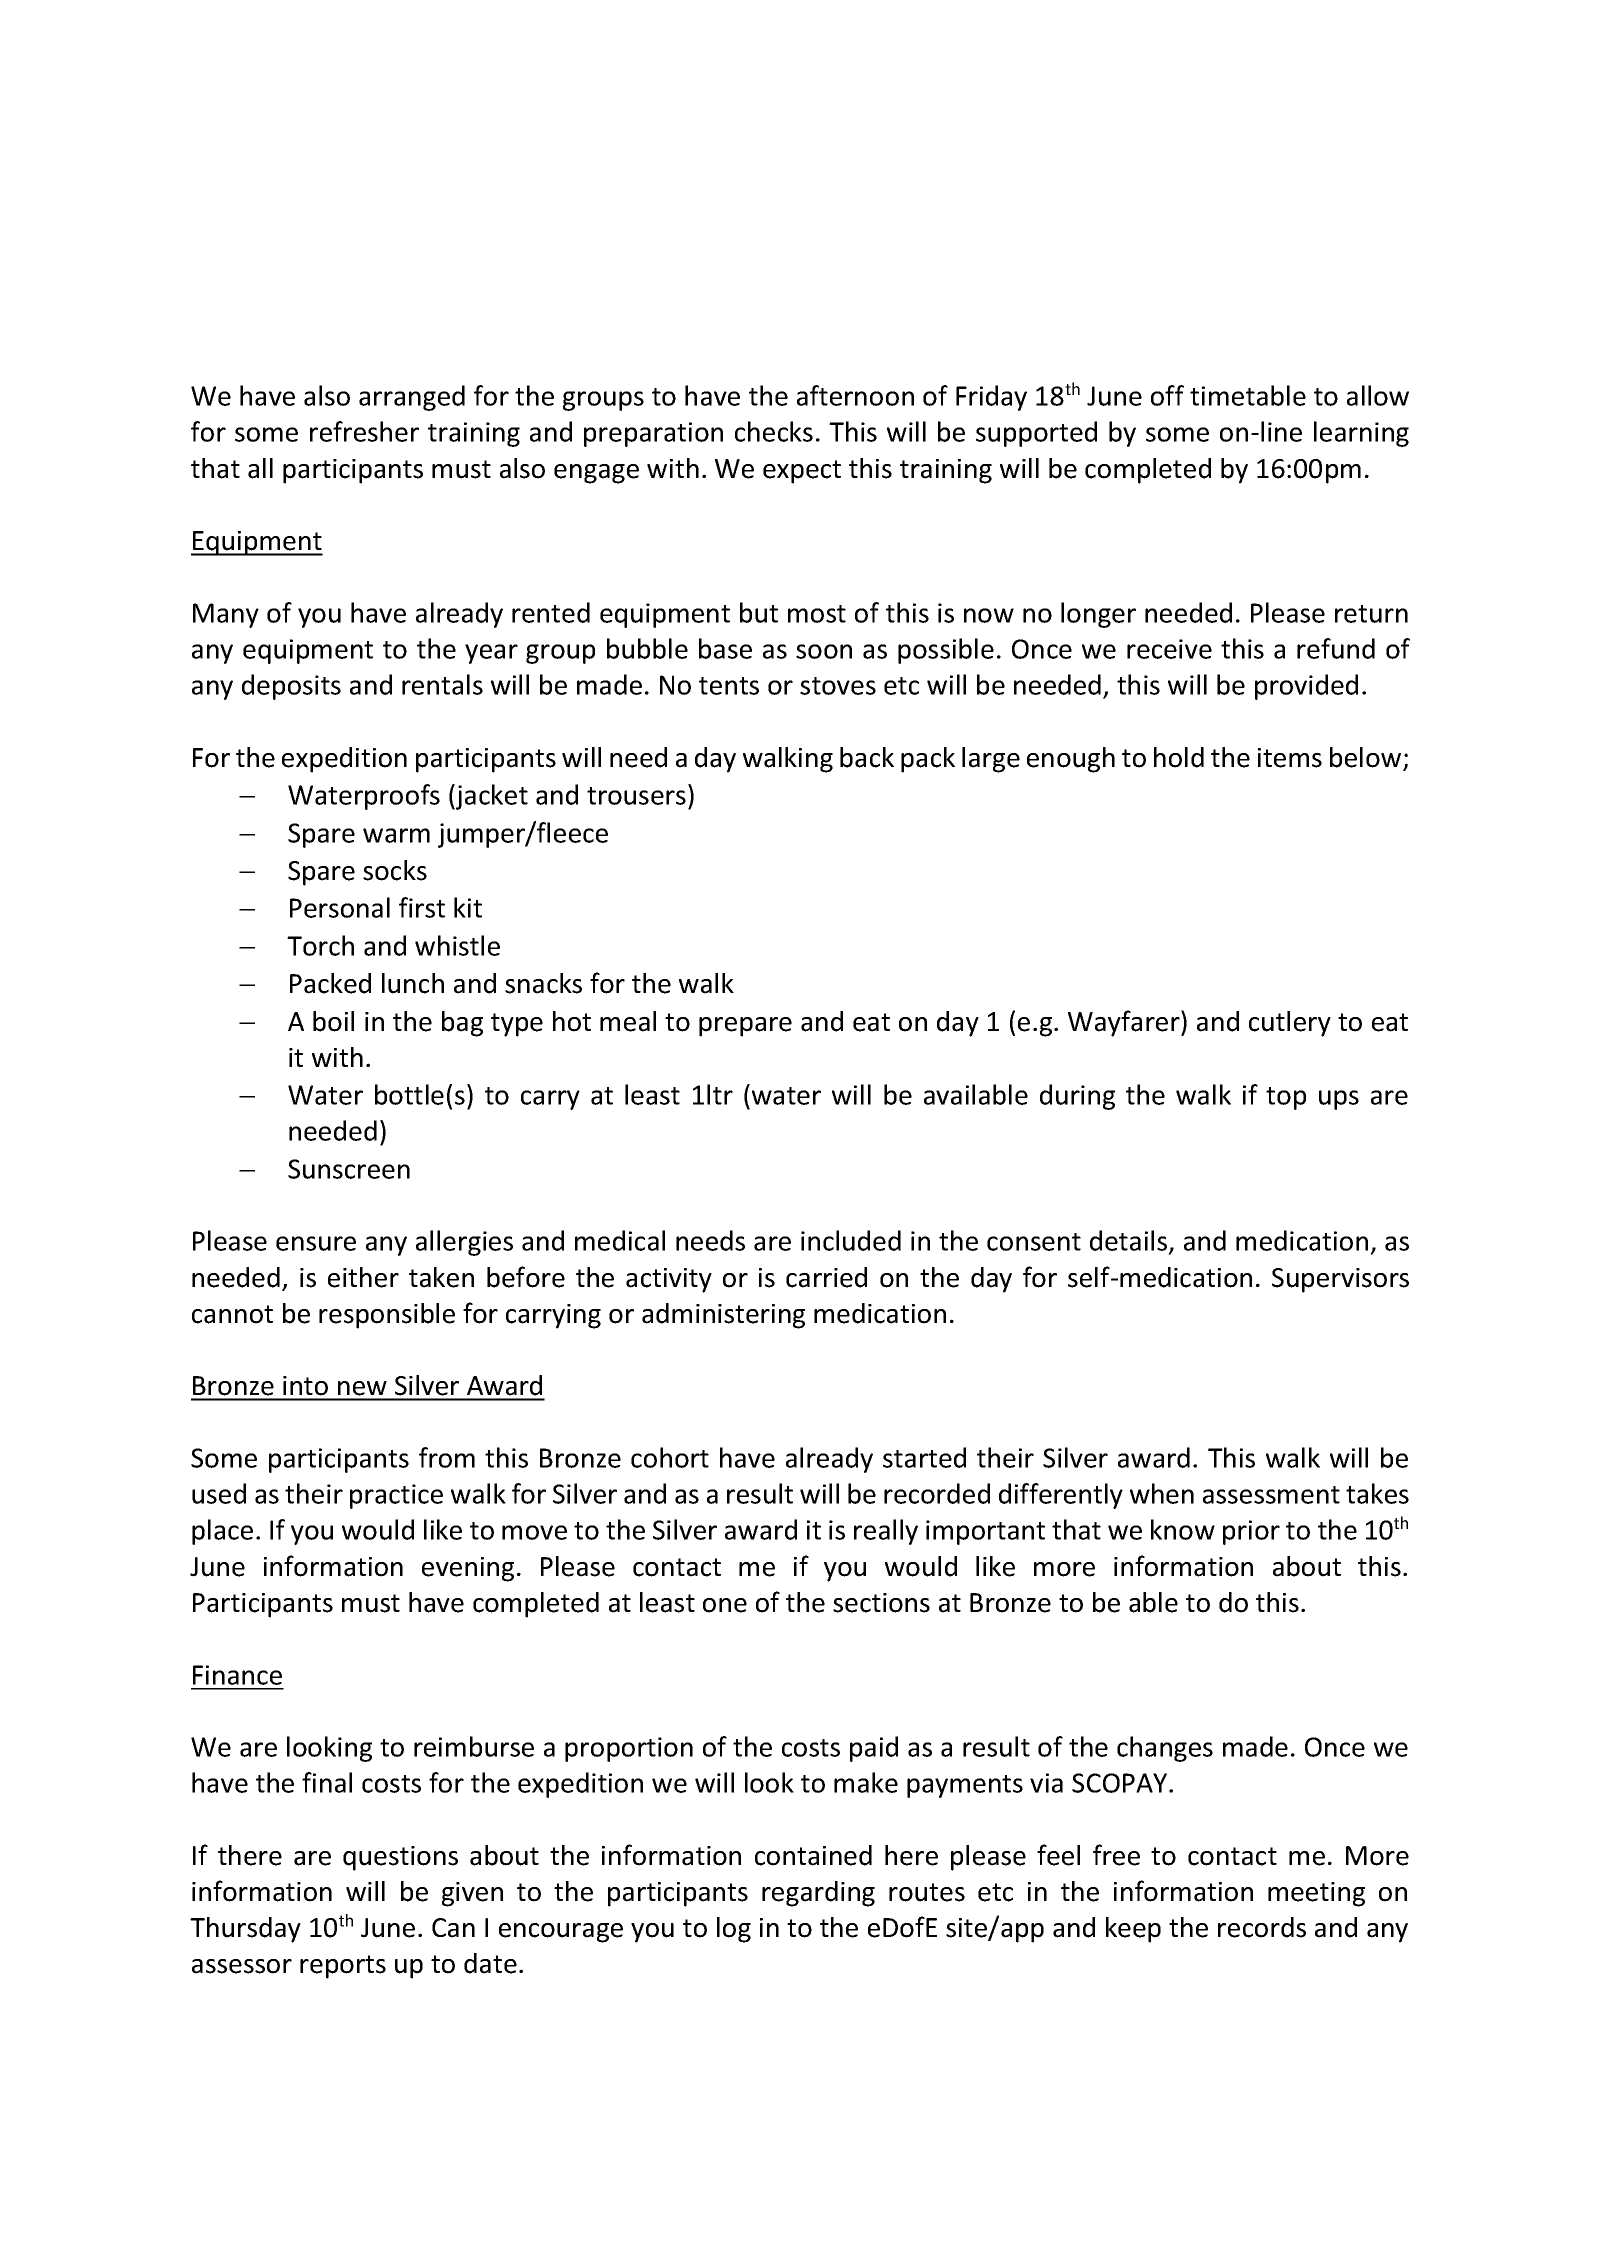  What do you see at coordinates (1290, 758) in the page?
I see `items` at bounding box center [1290, 758].
